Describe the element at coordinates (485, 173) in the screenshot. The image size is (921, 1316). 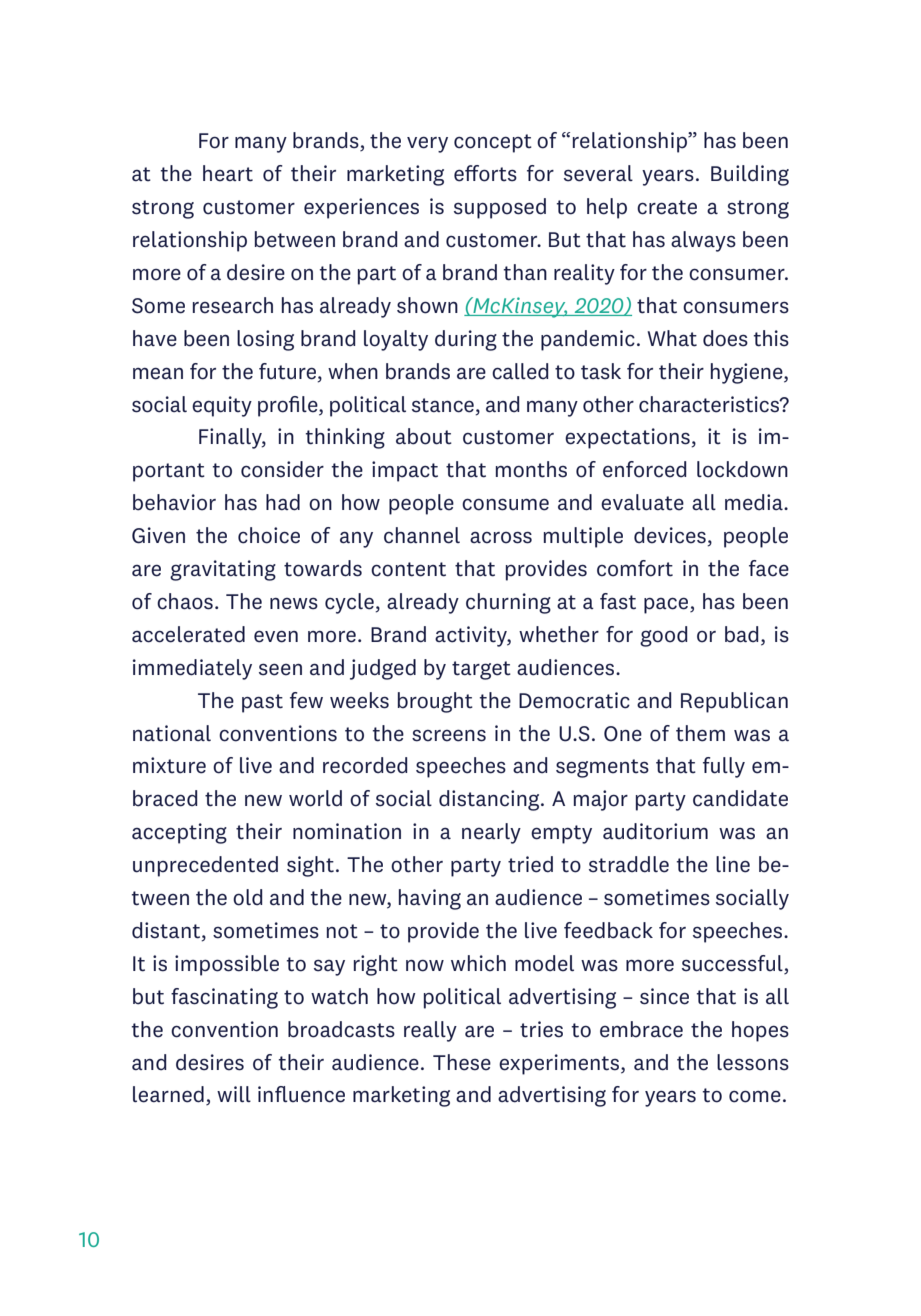
I see `efforts` at that location.
